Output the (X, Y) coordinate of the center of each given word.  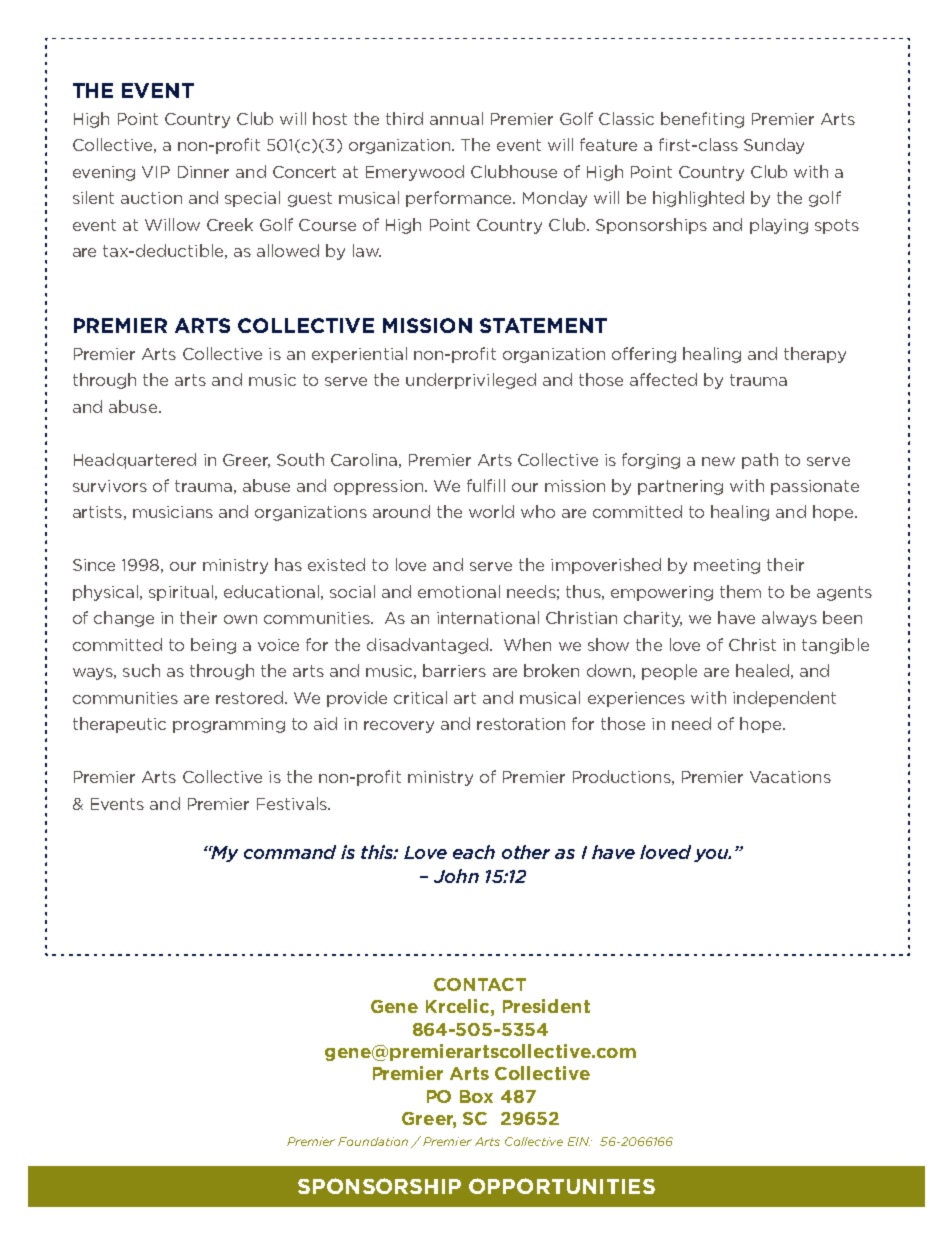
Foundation (373, 1141)
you (712, 855)
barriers (454, 670)
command (290, 852)
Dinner (203, 172)
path (760, 461)
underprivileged (471, 381)
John (456, 876)
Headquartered (135, 461)
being (213, 646)
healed (762, 670)
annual (456, 118)
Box (476, 1096)
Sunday (774, 146)
